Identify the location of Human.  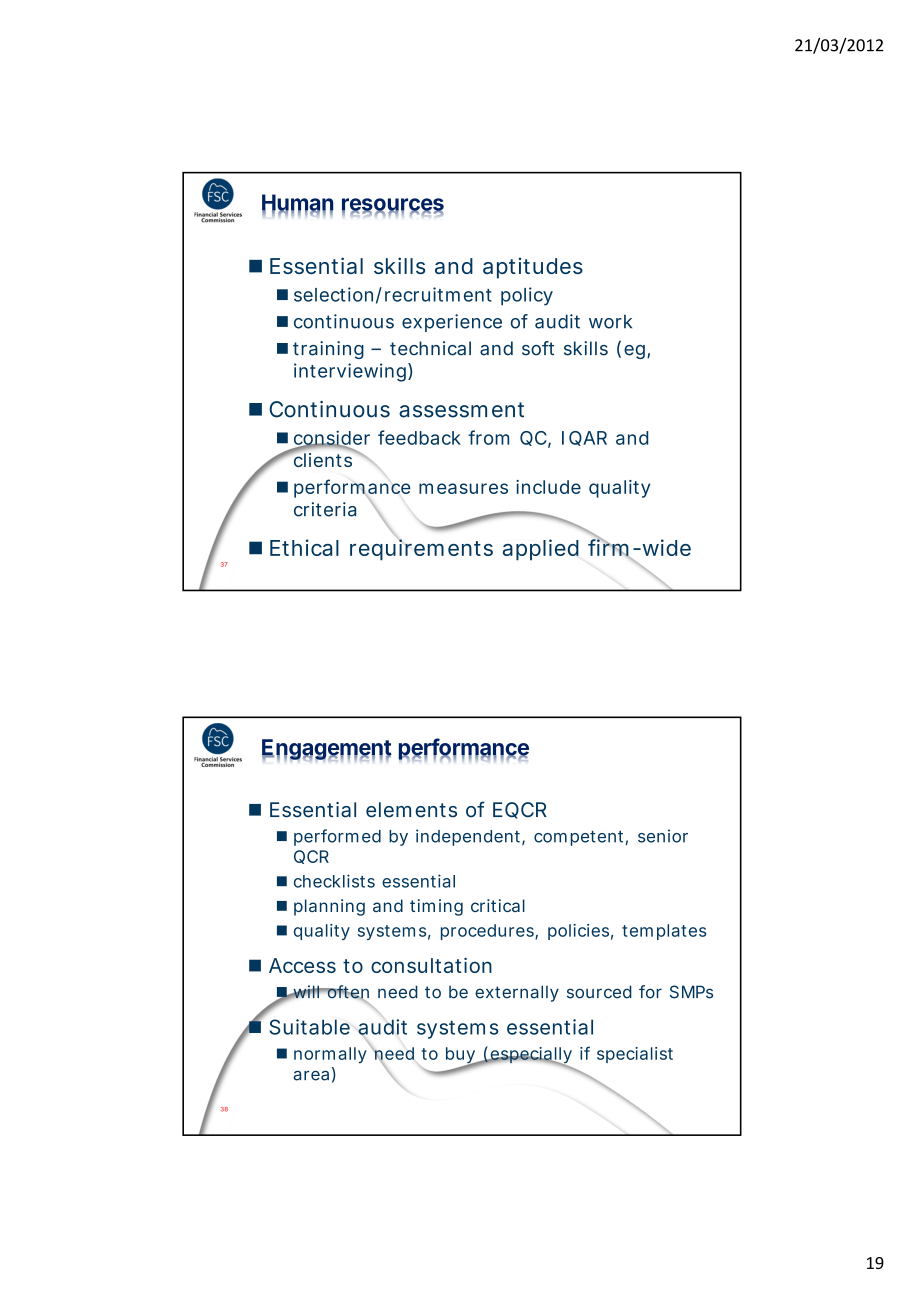
(297, 203).
